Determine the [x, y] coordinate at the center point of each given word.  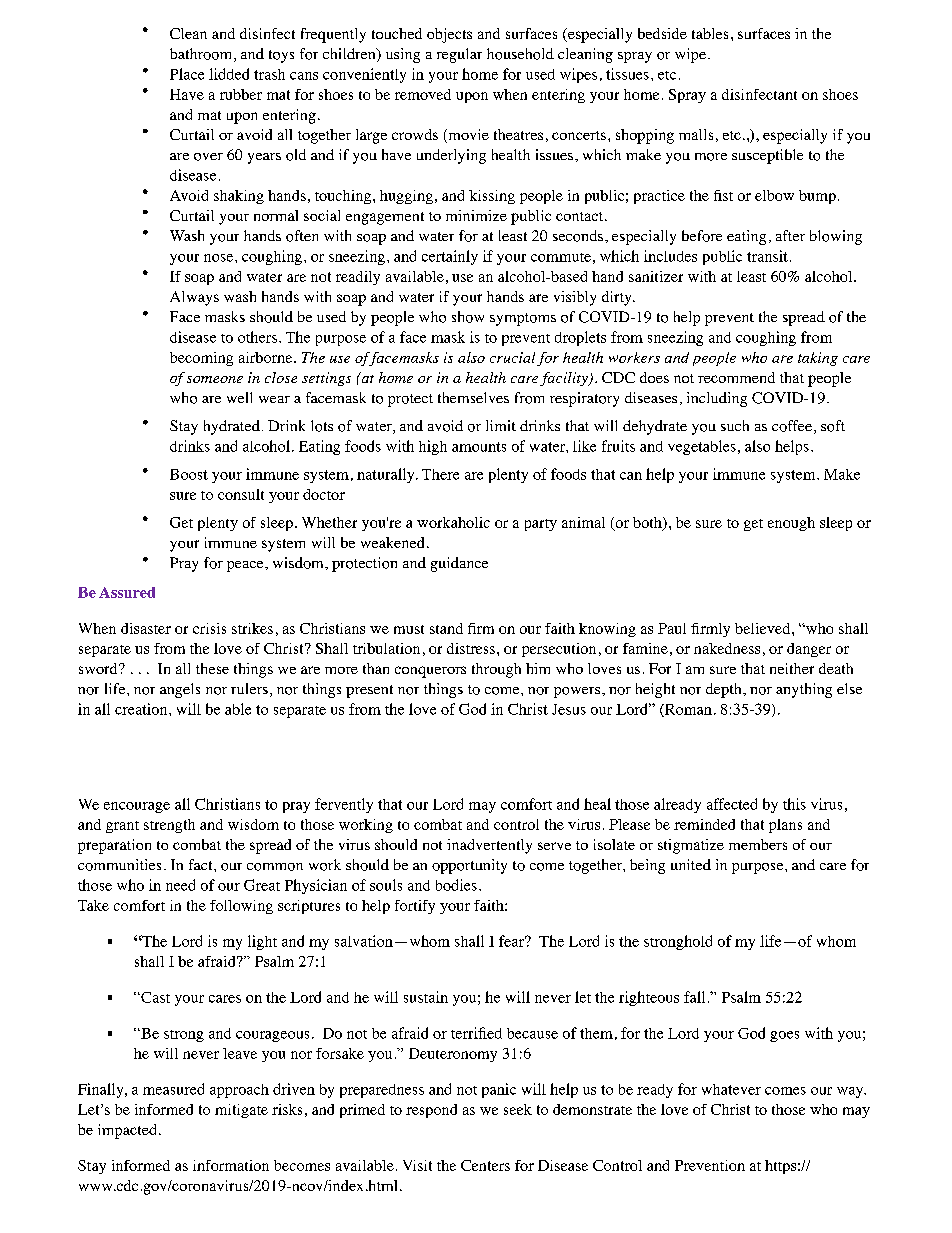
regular [459, 55]
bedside [662, 33]
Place [187, 74]
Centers [485, 1165]
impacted [127, 1131]
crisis [209, 628]
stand [446, 628]
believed [764, 628]
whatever [731, 1089]
